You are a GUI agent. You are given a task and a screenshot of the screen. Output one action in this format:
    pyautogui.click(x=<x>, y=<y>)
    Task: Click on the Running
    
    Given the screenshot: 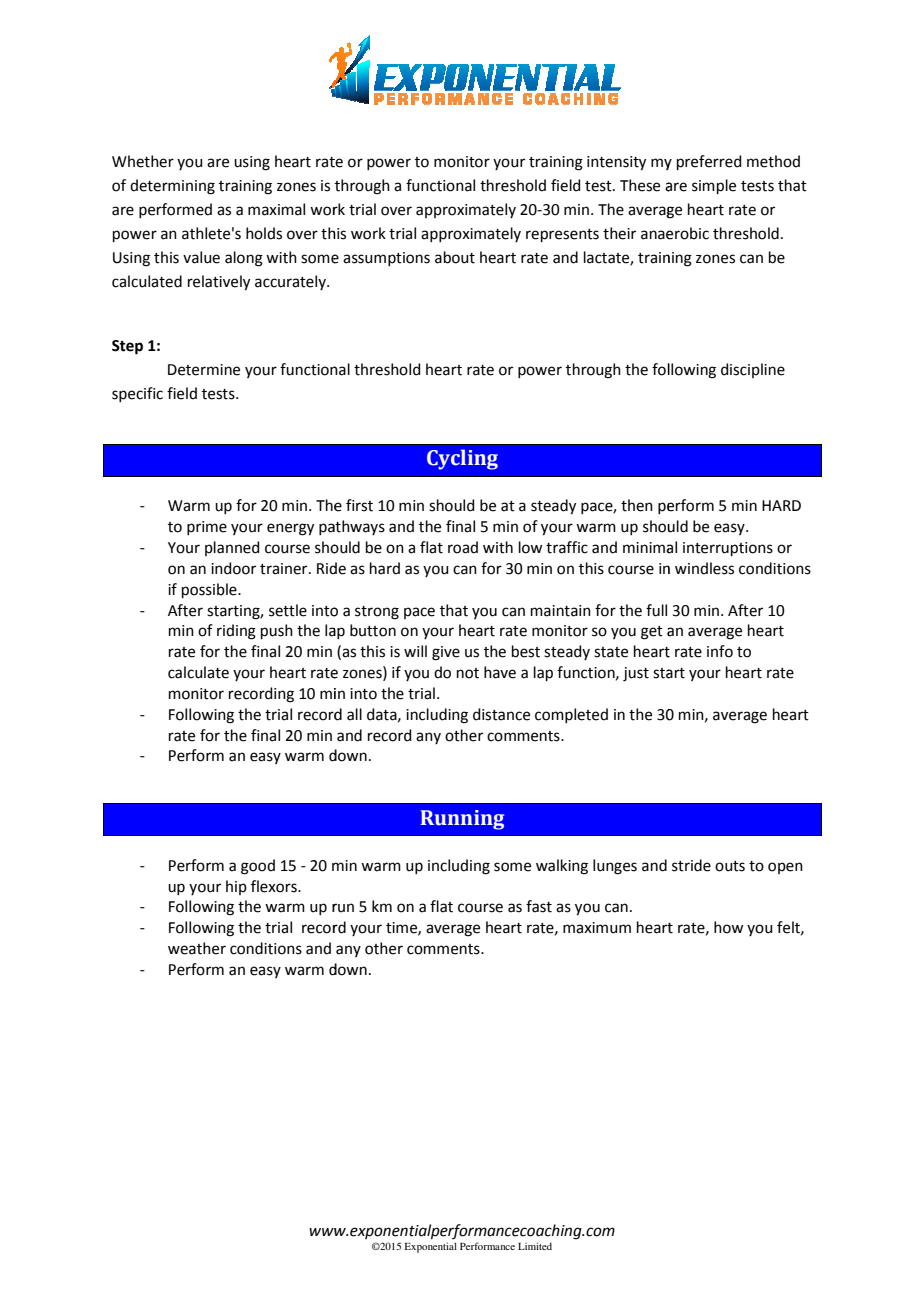 What is the action you would take?
    pyautogui.click(x=462, y=820)
